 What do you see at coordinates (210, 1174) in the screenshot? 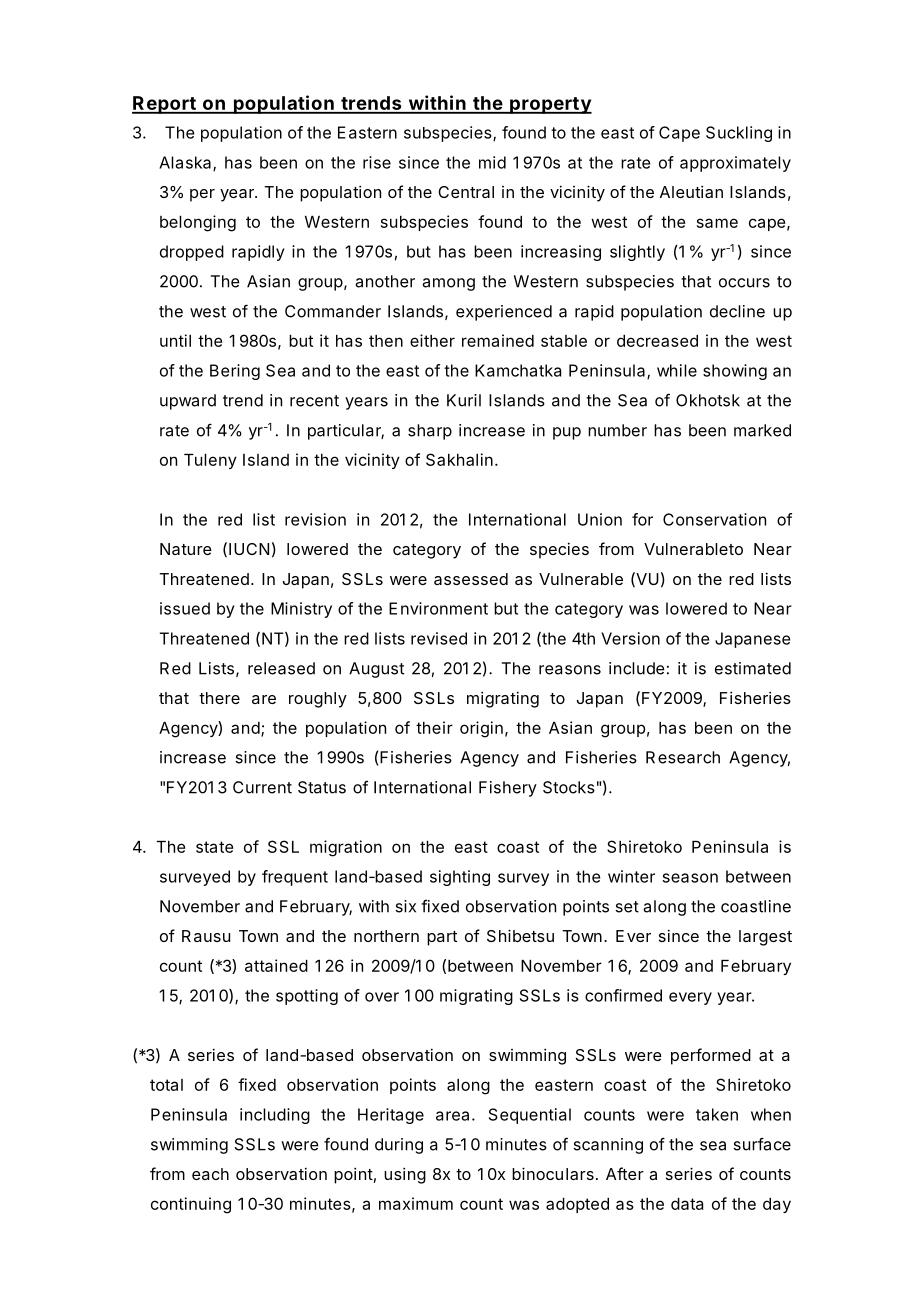
I see `each` at bounding box center [210, 1174].
